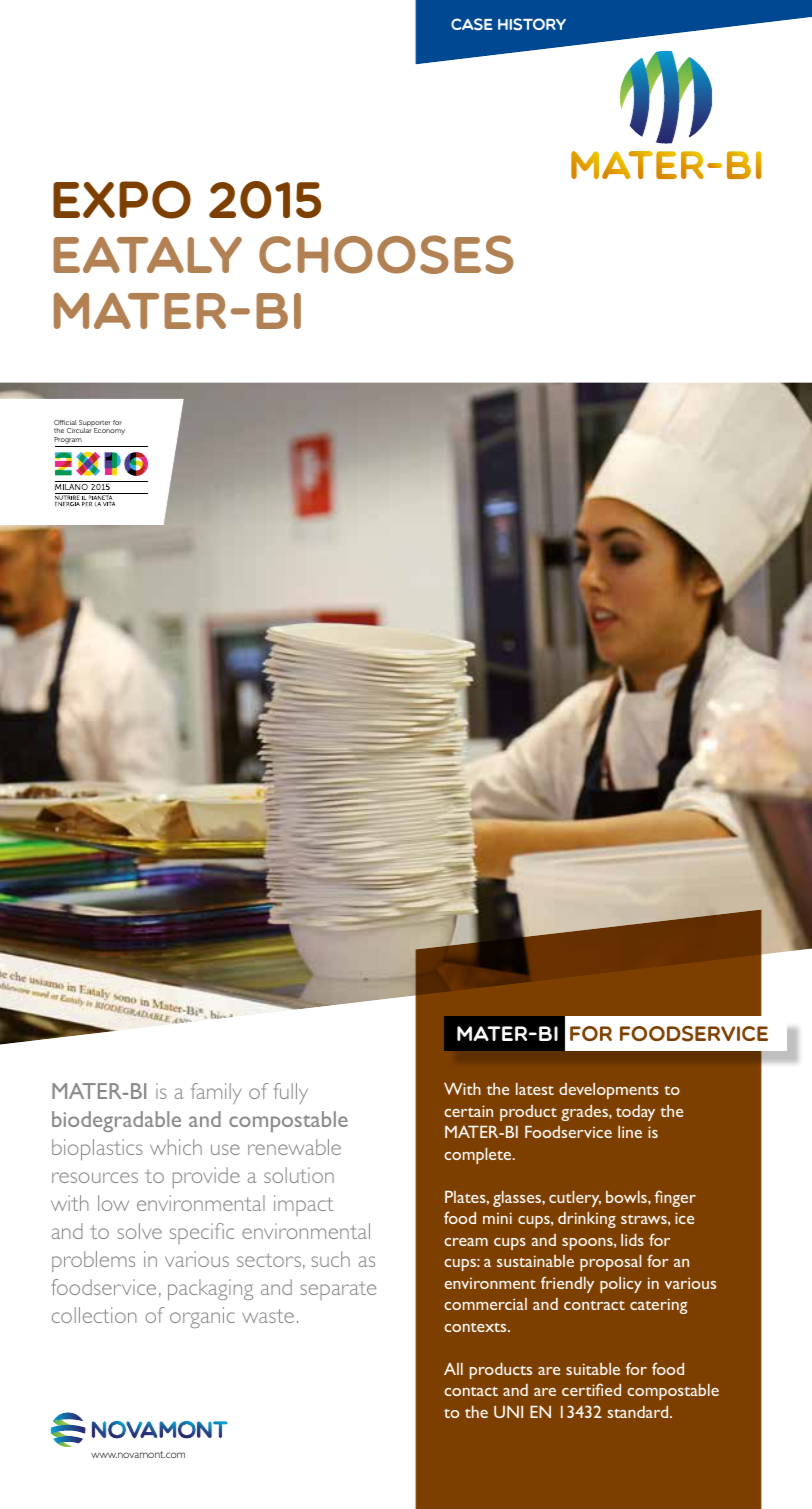 This image has height=1509, width=812. What do you see at coordinates (94, 1315) in the image?
I see `collection` at bounding box center [94, 1315].
